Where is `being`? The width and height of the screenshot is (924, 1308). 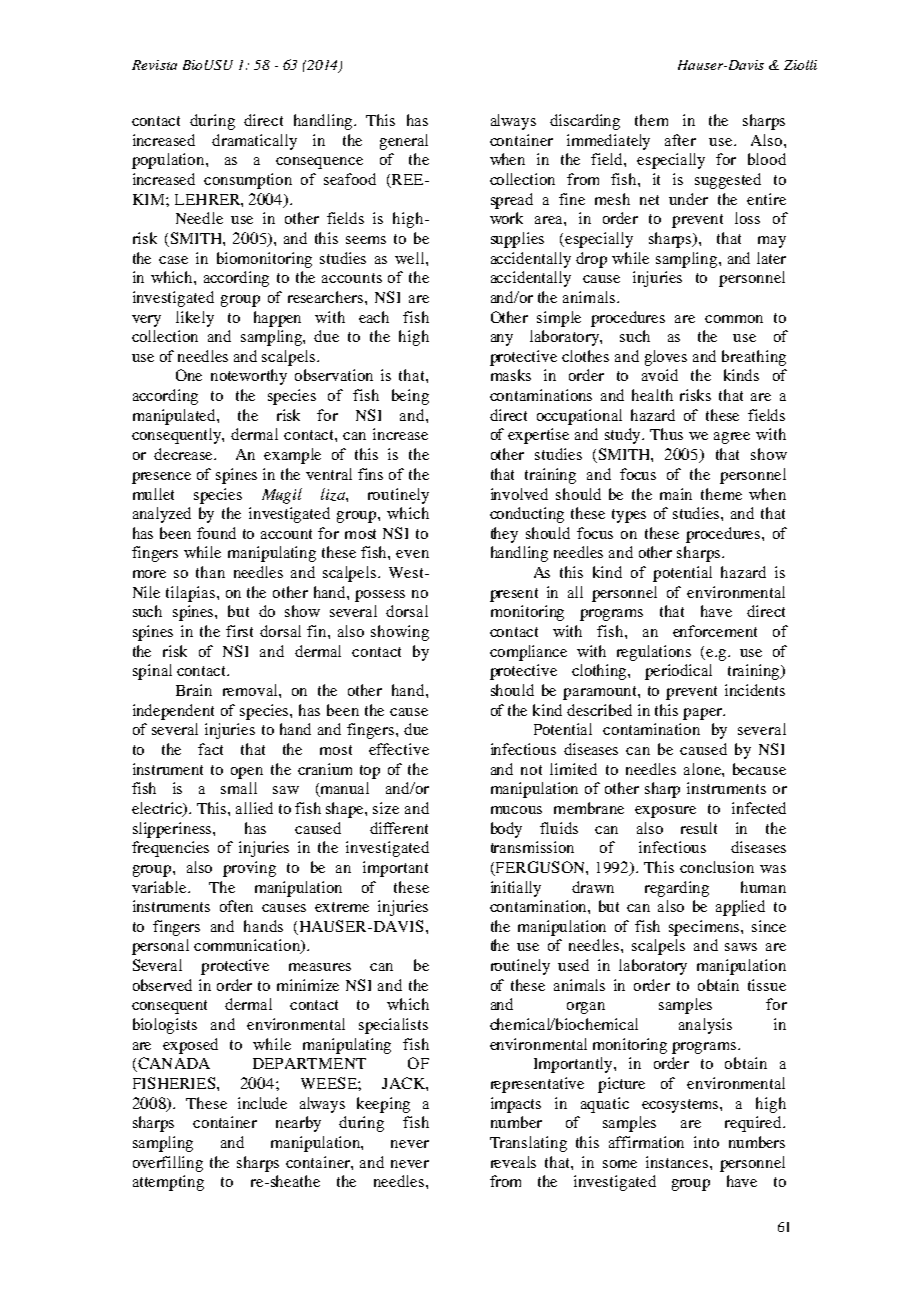 being is located at coordinates (410, 397).
